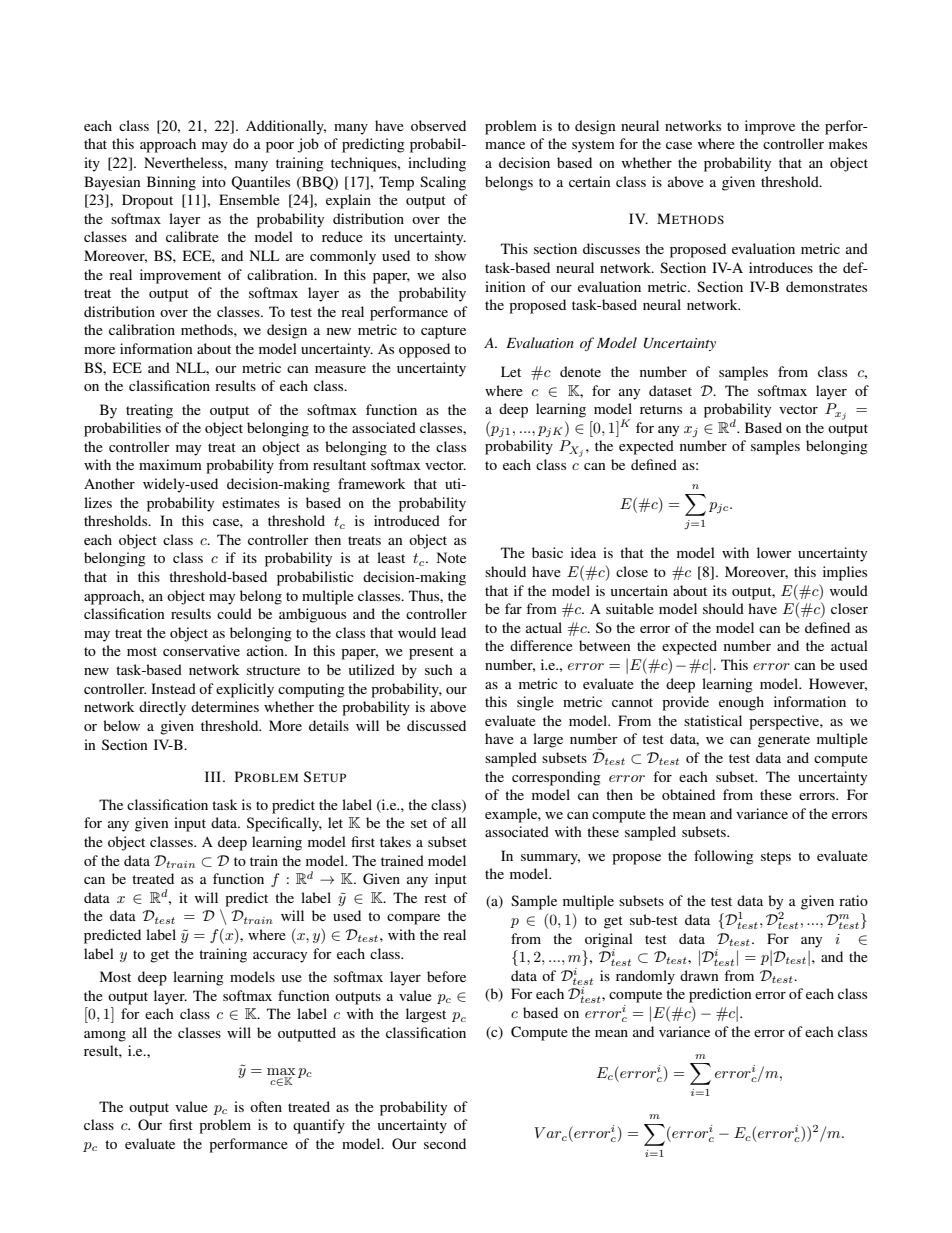 The image size is (952, 1233). I want to click on opposed, so click(424, 350).
